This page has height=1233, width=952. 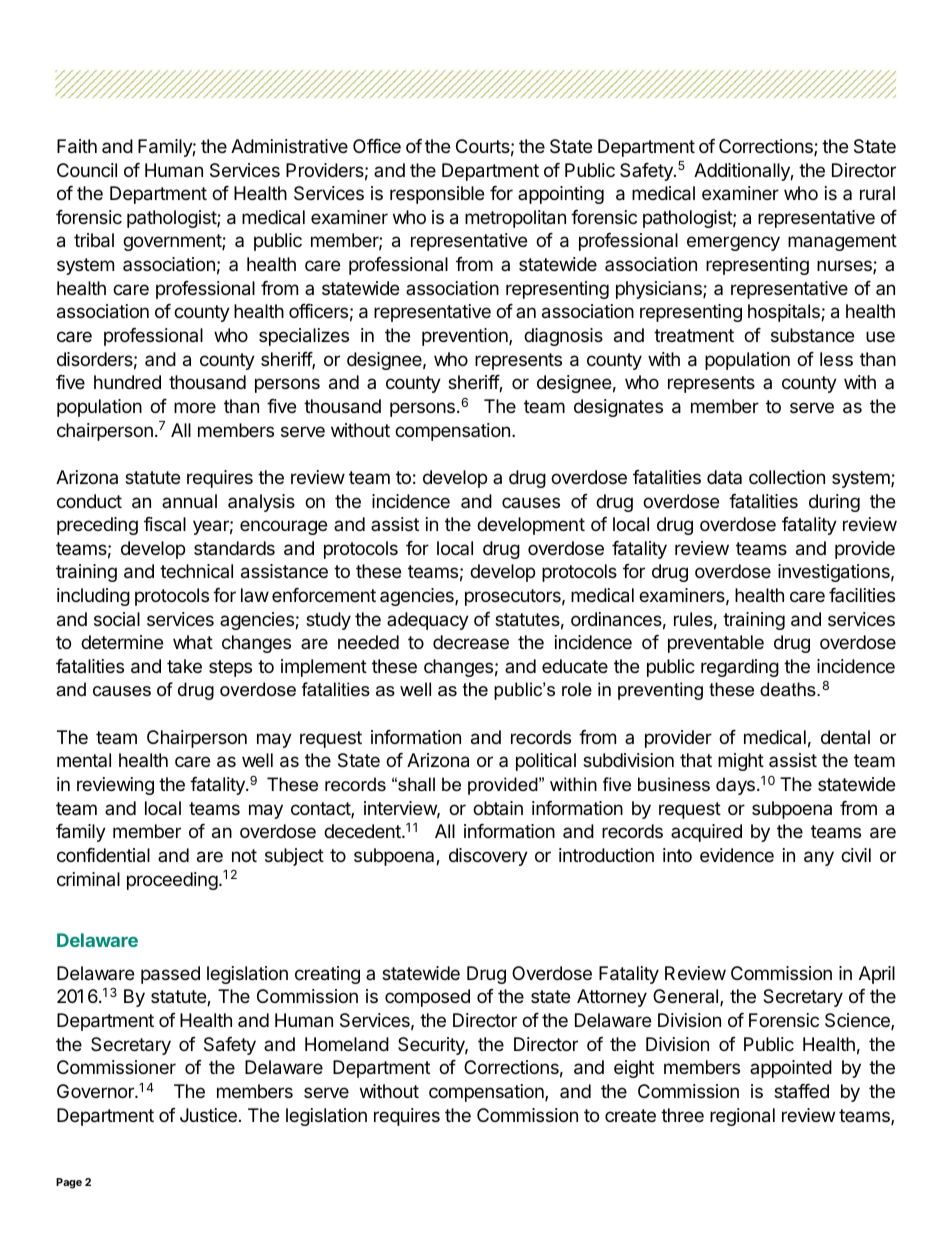 I want to click on rural, so click(x=877, y=193).
